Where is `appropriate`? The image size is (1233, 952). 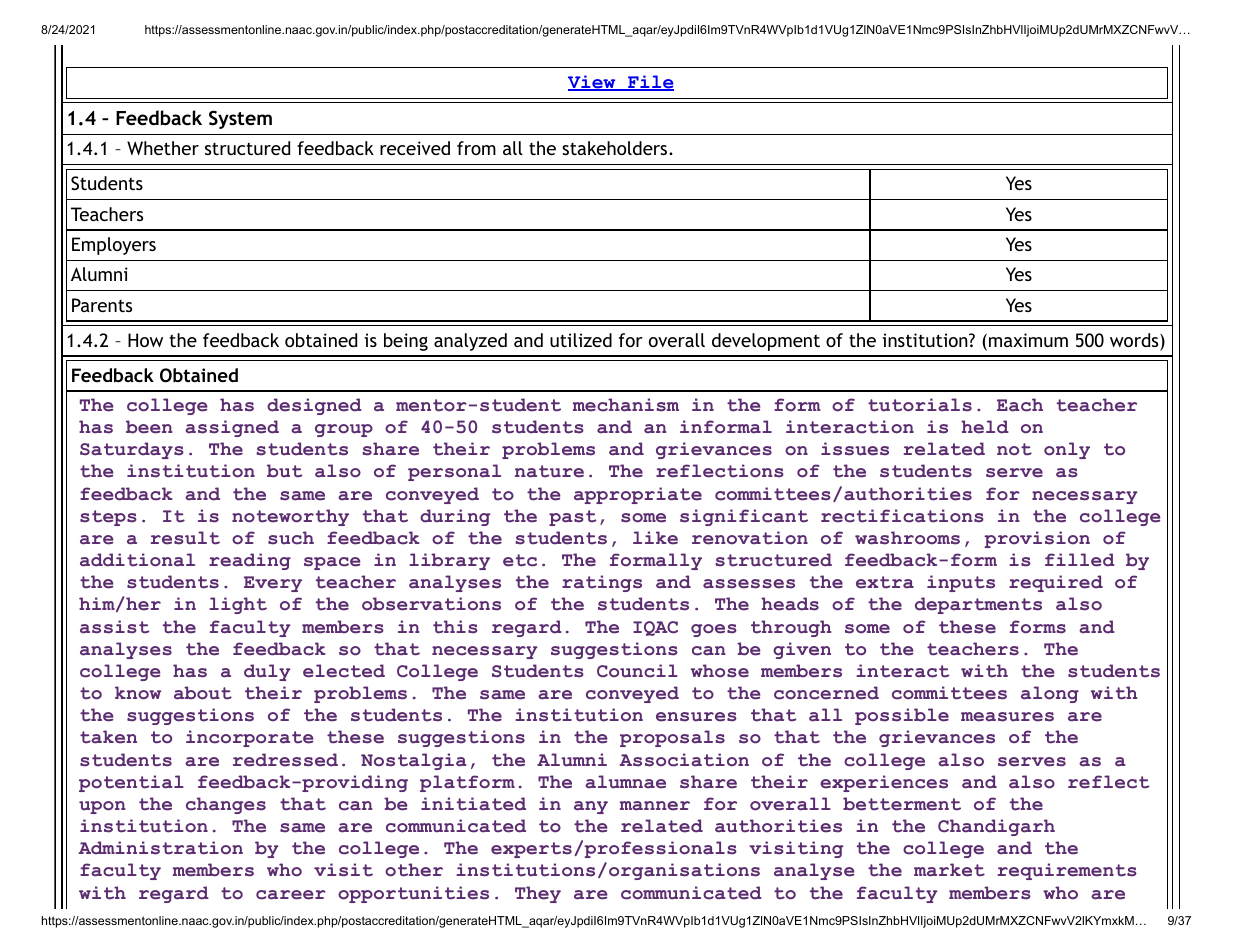 appropriate is located at coordinates (638, 495).
